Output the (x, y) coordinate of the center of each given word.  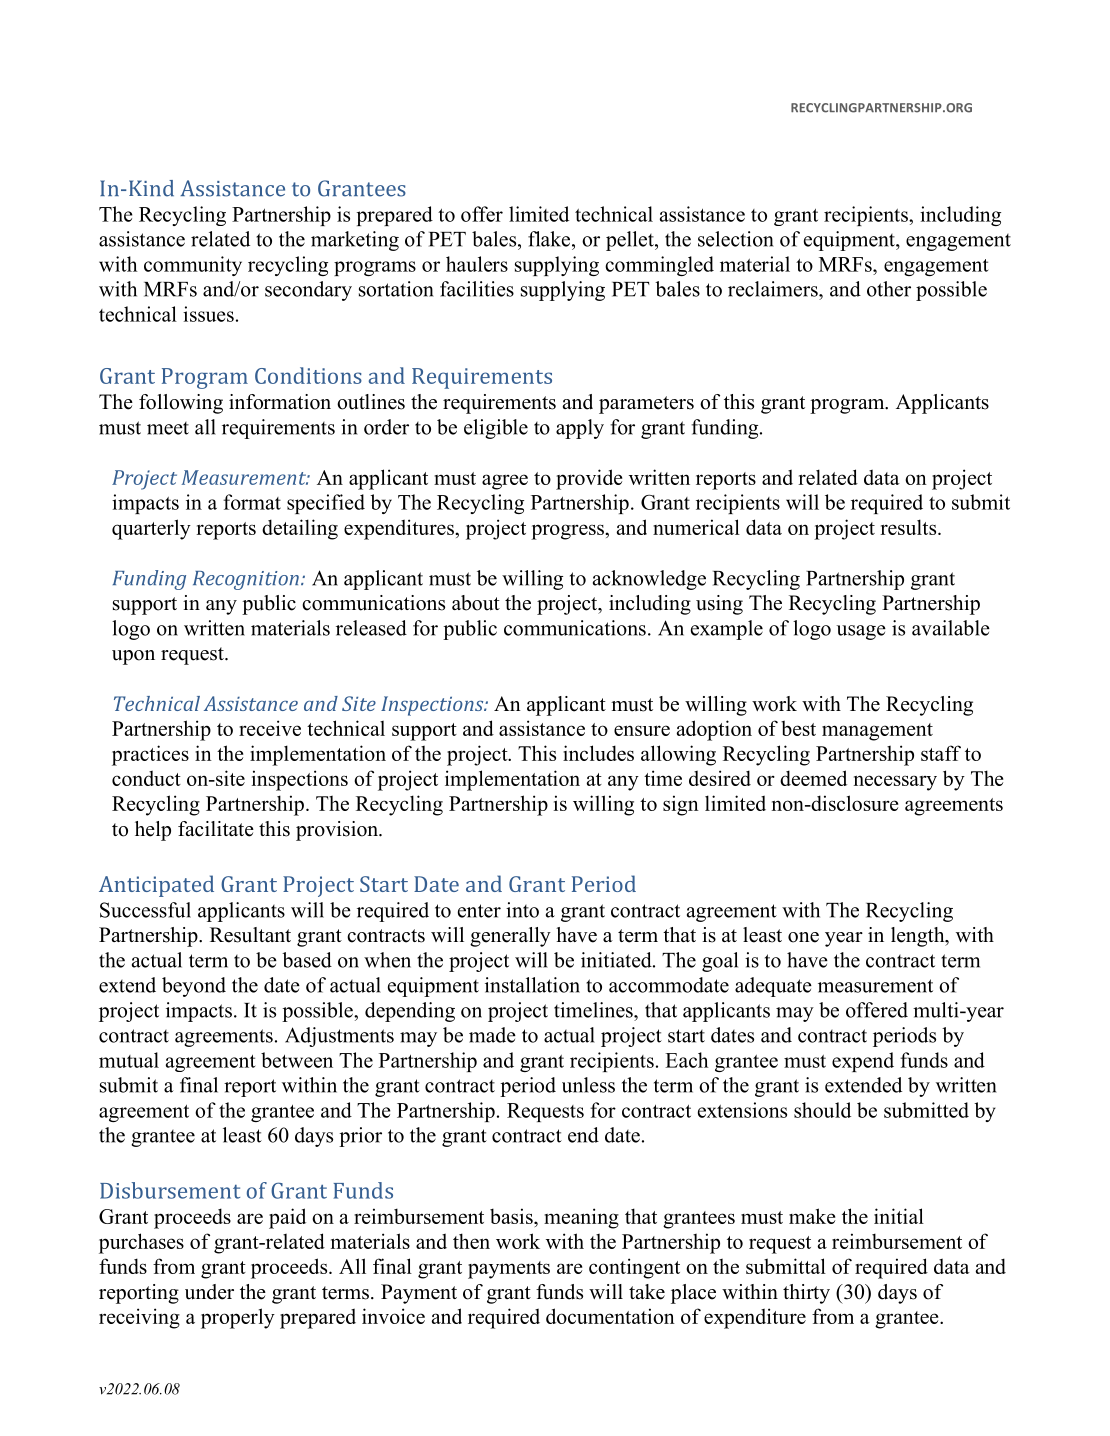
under (209, 1292)
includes (598, 753)
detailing (300, 529)
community (193, 266)
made (492, 1035)
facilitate (216, 829)
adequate (773, 987)
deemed (813, 778)
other (889, 289)
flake (550, 239)
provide (589, 479)
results (909, 527)
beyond (194, 987)
